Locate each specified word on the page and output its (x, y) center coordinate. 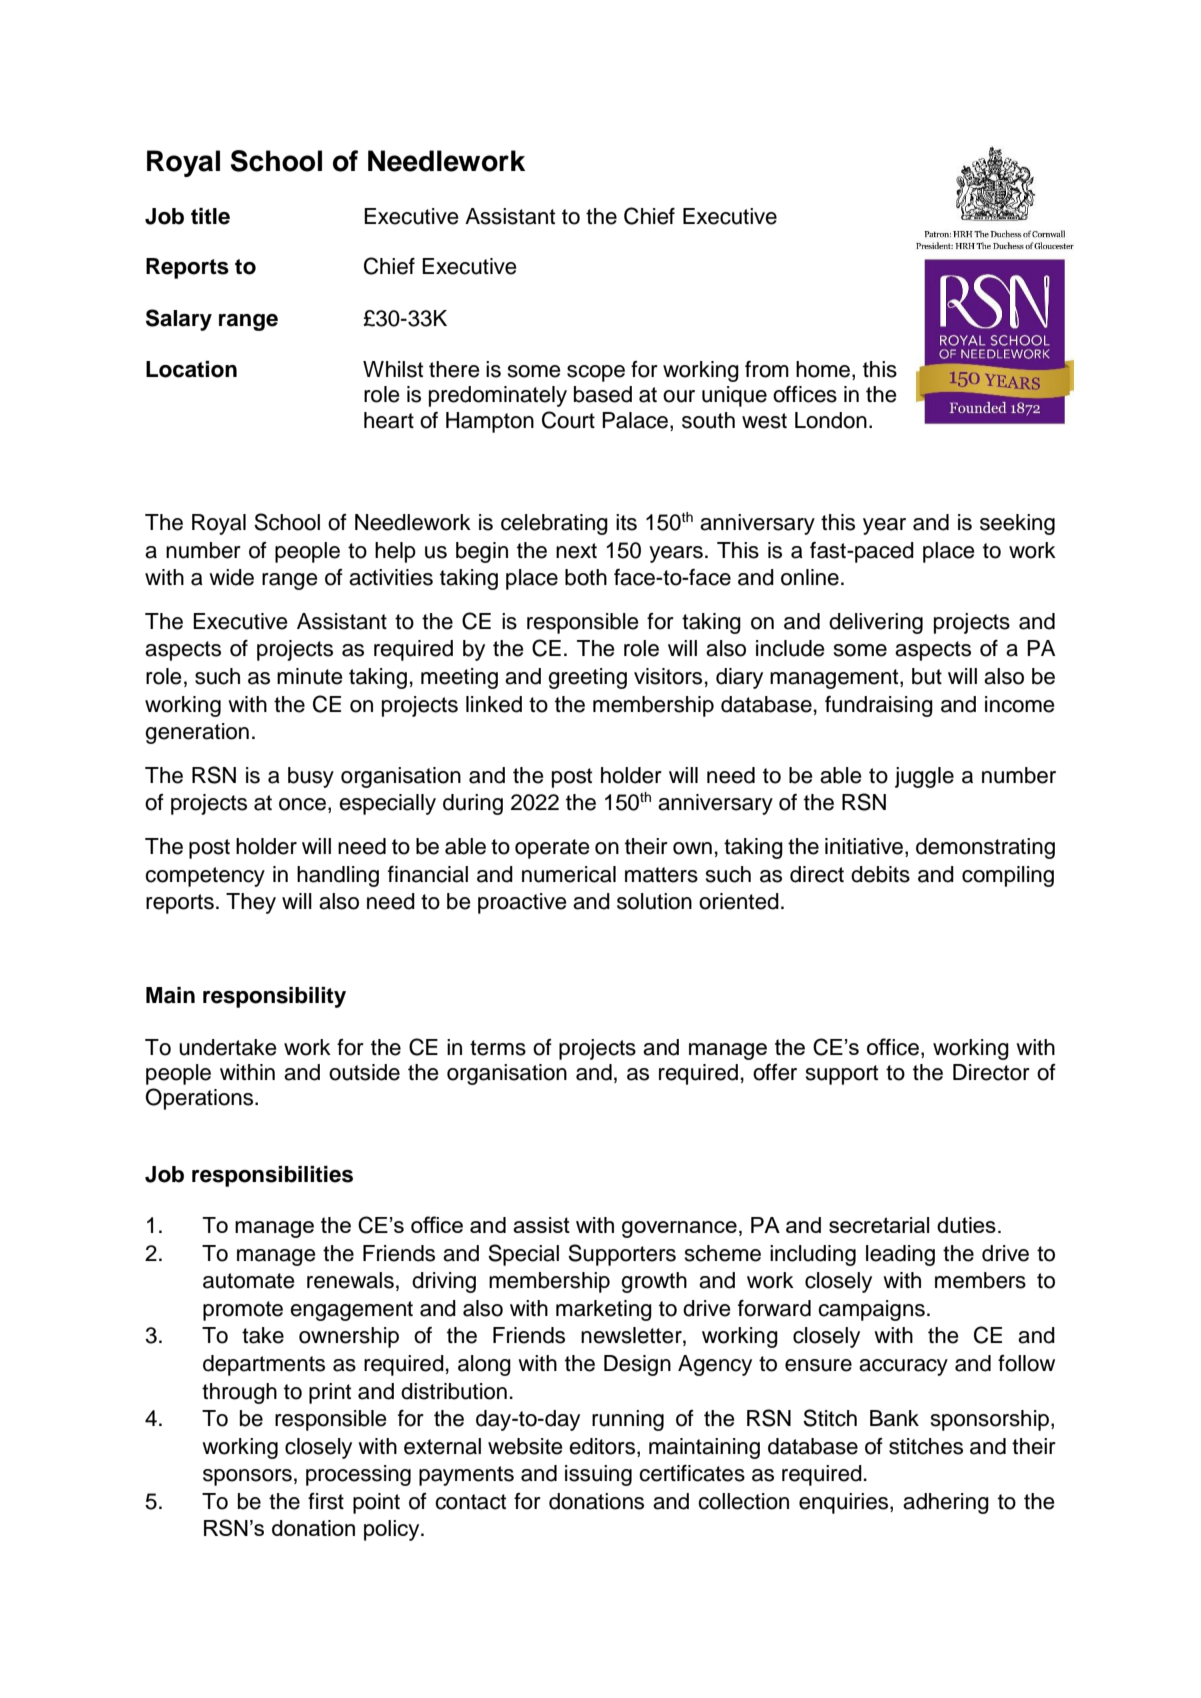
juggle (924, 777)
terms (498, 1048)
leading (900, 1255)
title (210, 216)
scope (596, 373)
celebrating (554, 524)
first (326, 1501)
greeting (587, 678)
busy (311, 777)
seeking (1017, 524)
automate (249, 1281)
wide (231, 577)
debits (880, 874)
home (823, 369)
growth (654, 1282)
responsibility (274, 997)
